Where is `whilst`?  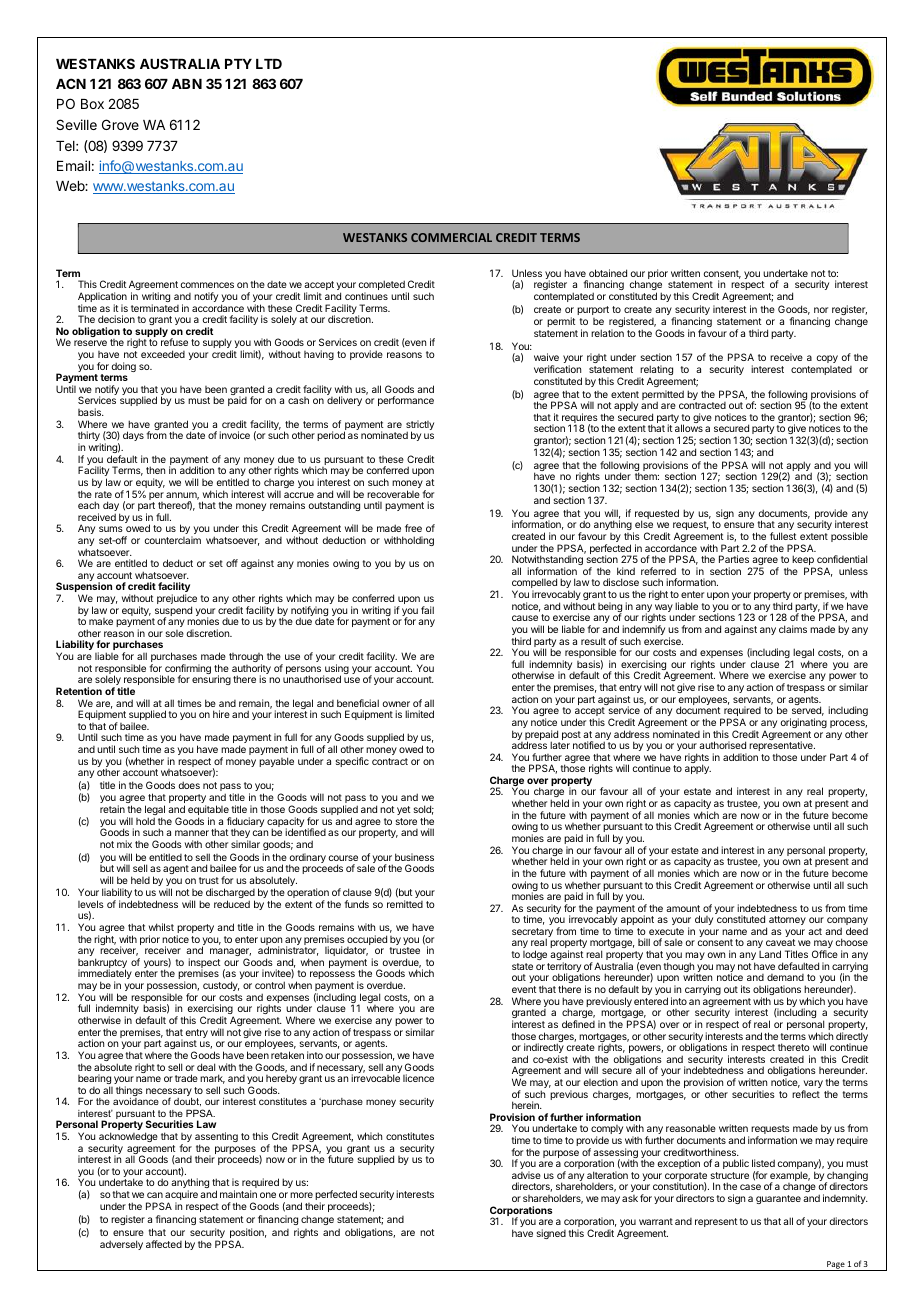
whilst is located at coordinates (161, 927).
